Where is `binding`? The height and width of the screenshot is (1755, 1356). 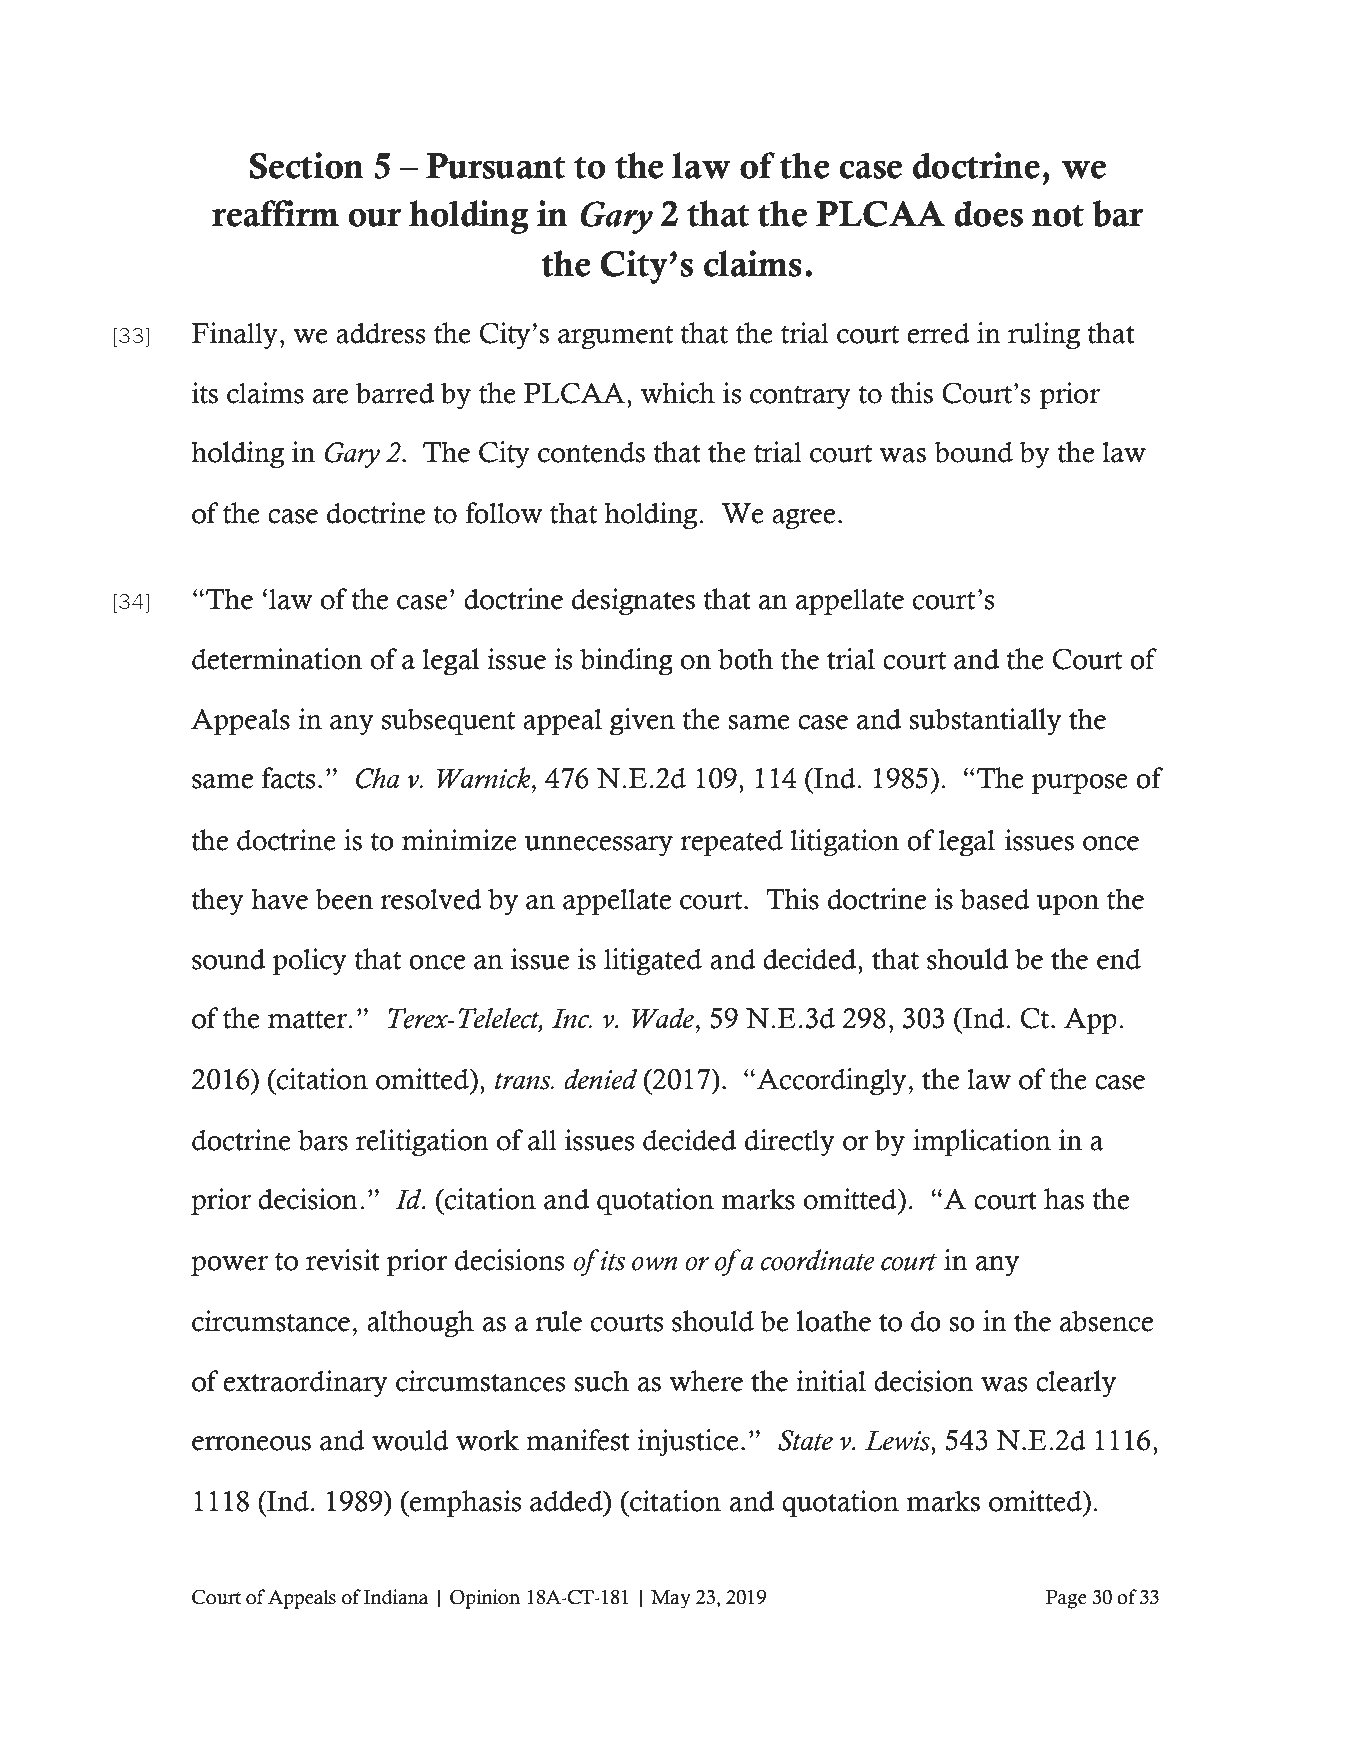
binding is located at coordinates (626, 662).
